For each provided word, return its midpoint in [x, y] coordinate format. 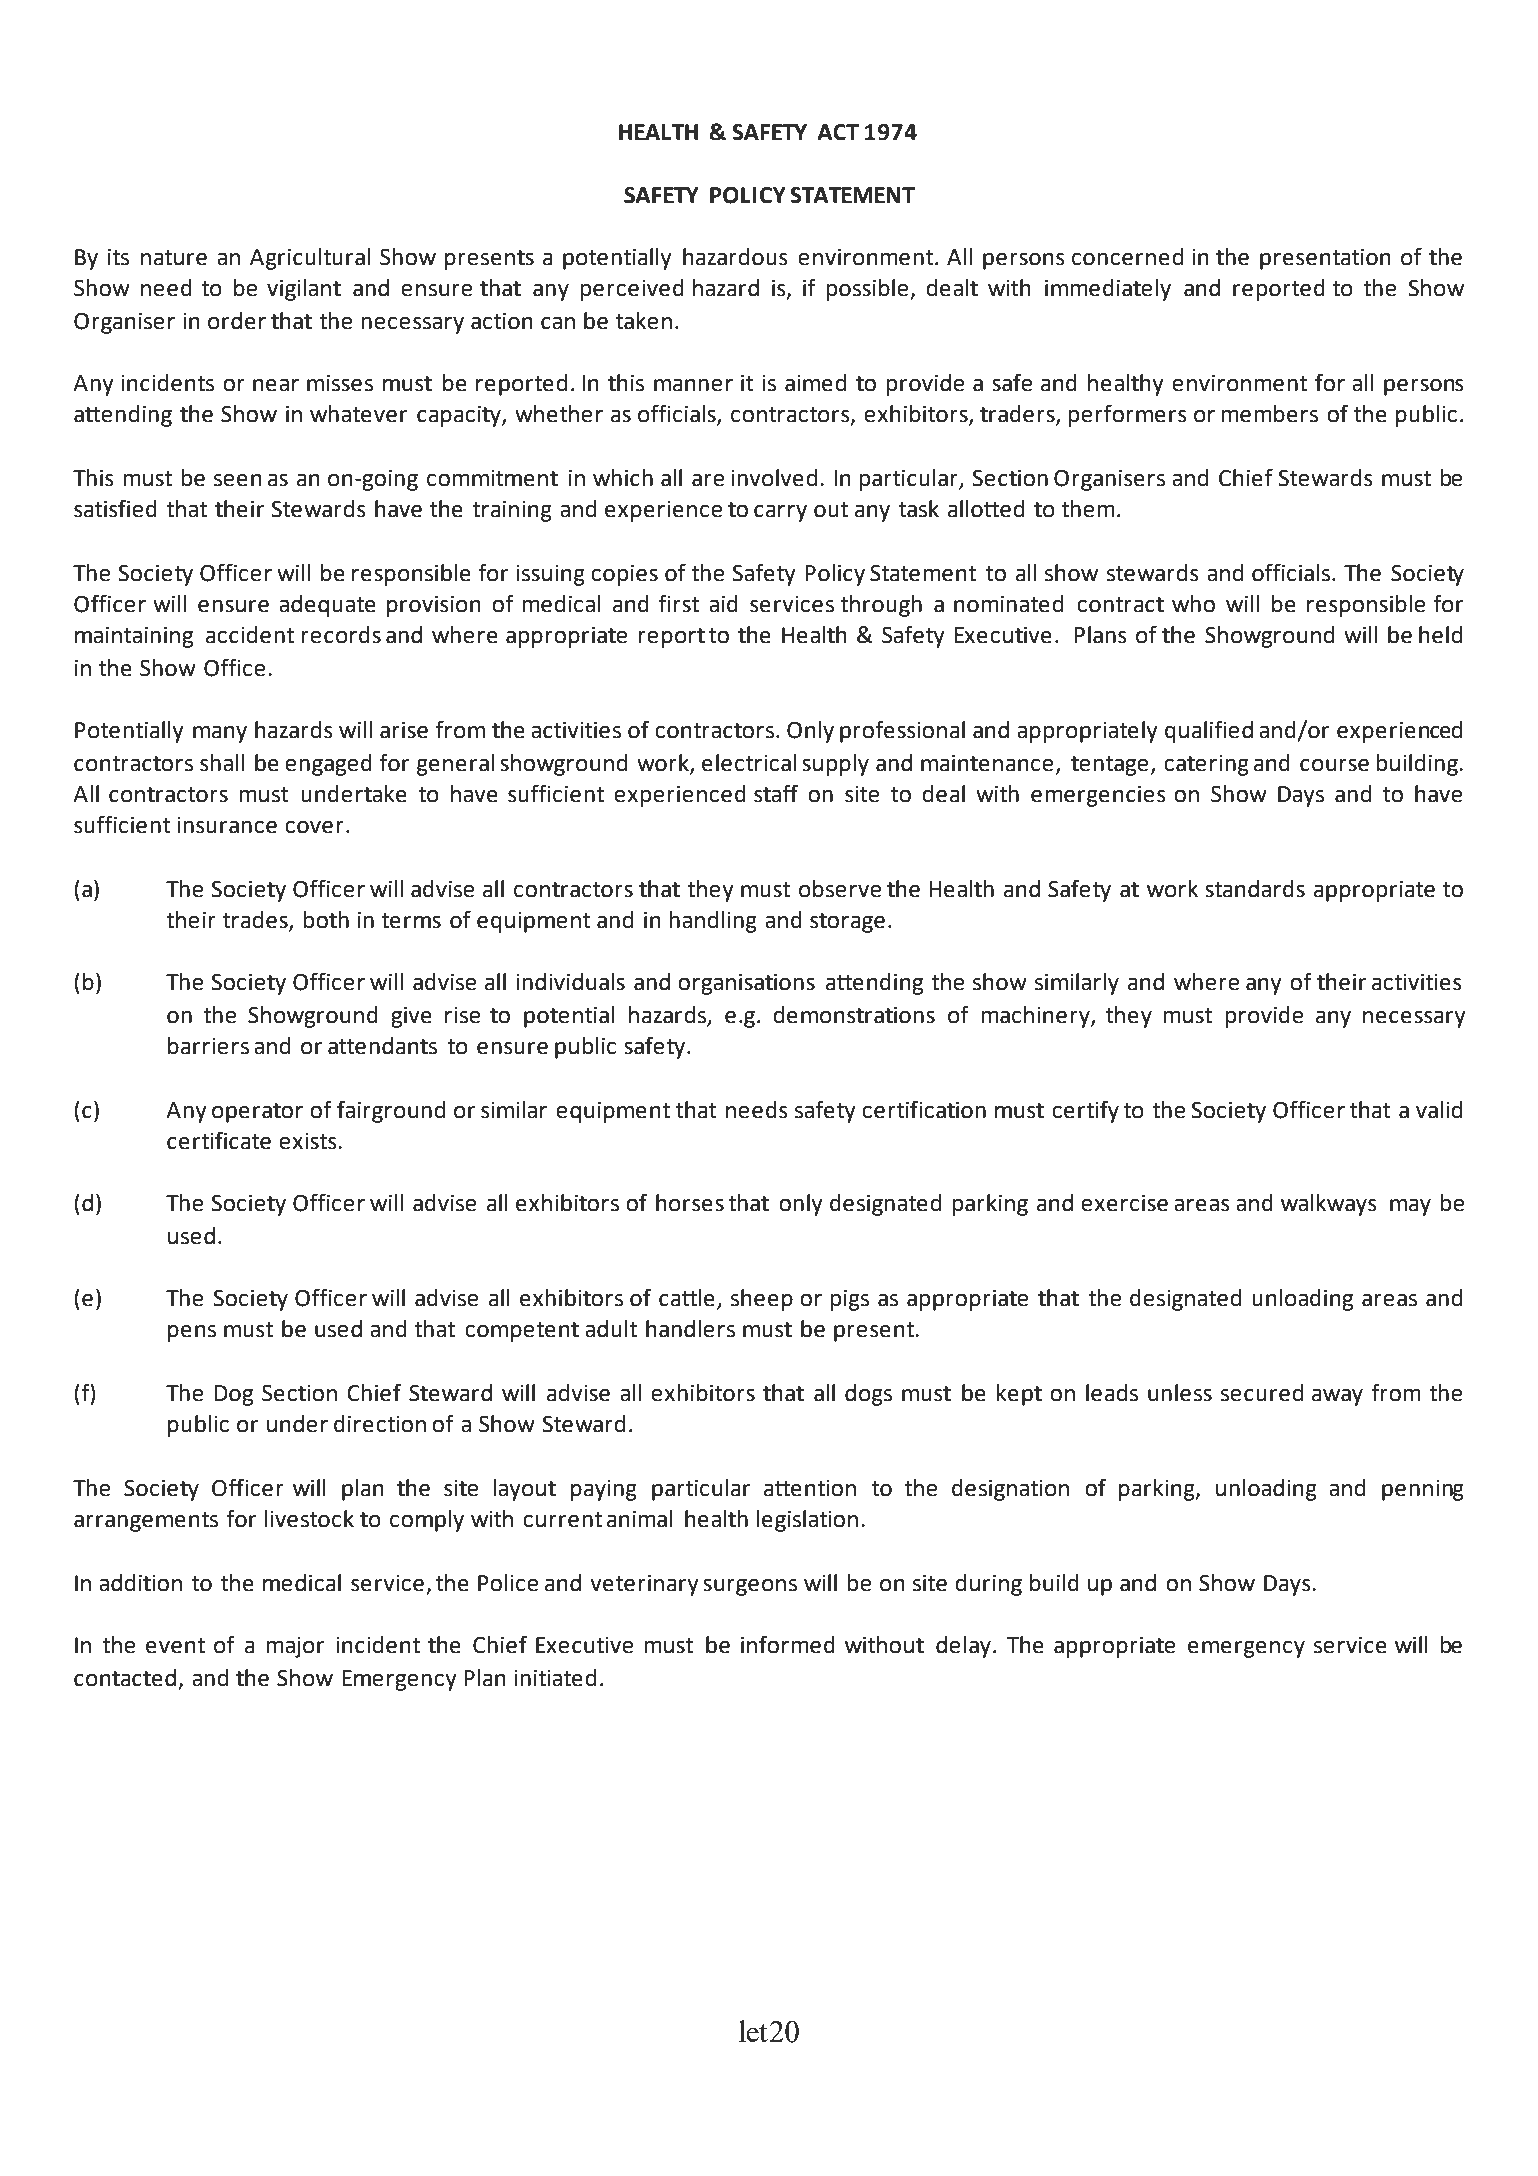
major [295, 1647]
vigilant [304, 290]
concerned [1127, 257]
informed [788, 1644]
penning [1423, 1490]
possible [868, 290]
